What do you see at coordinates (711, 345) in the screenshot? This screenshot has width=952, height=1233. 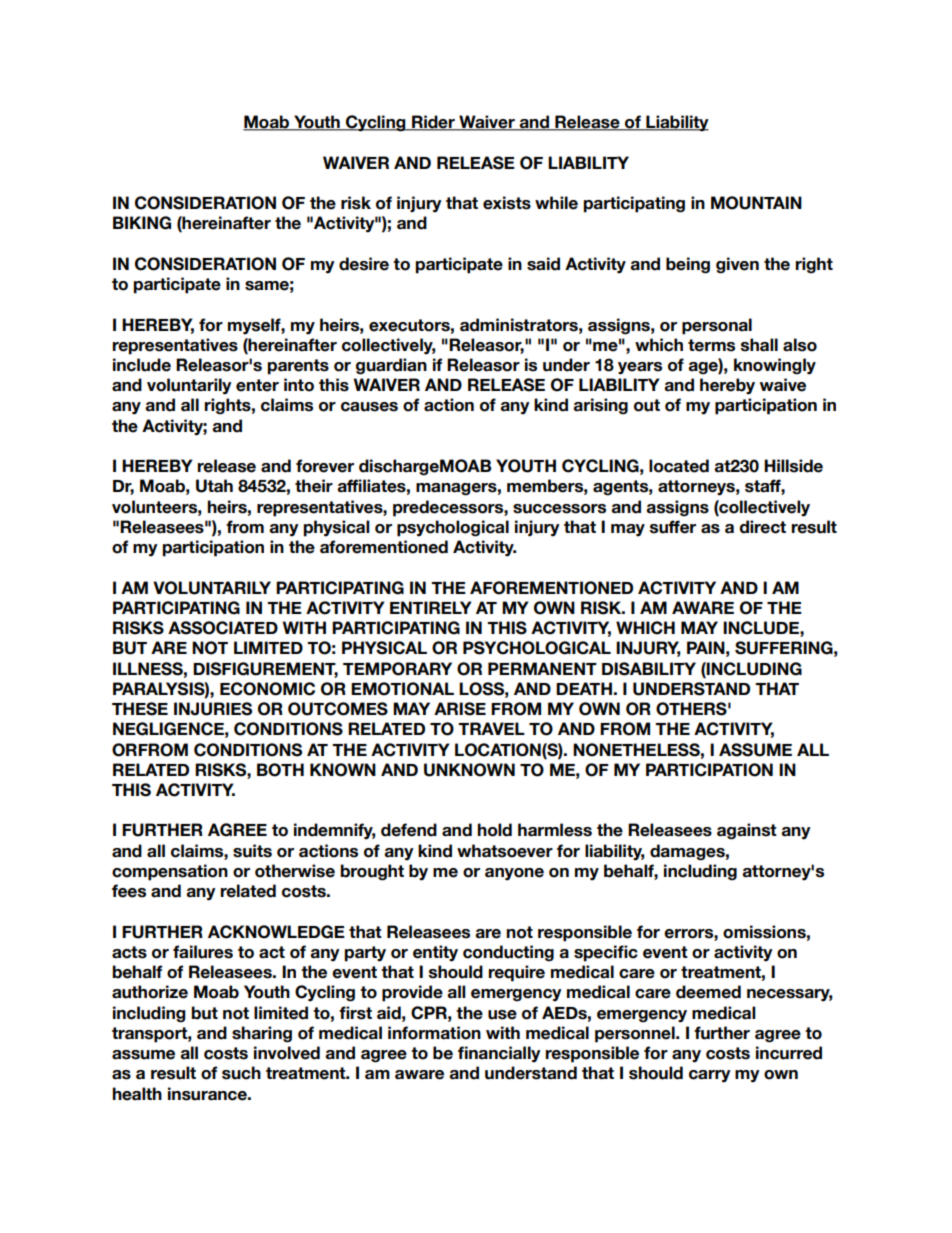 I see `terms` at bounding box center [711, 345].
